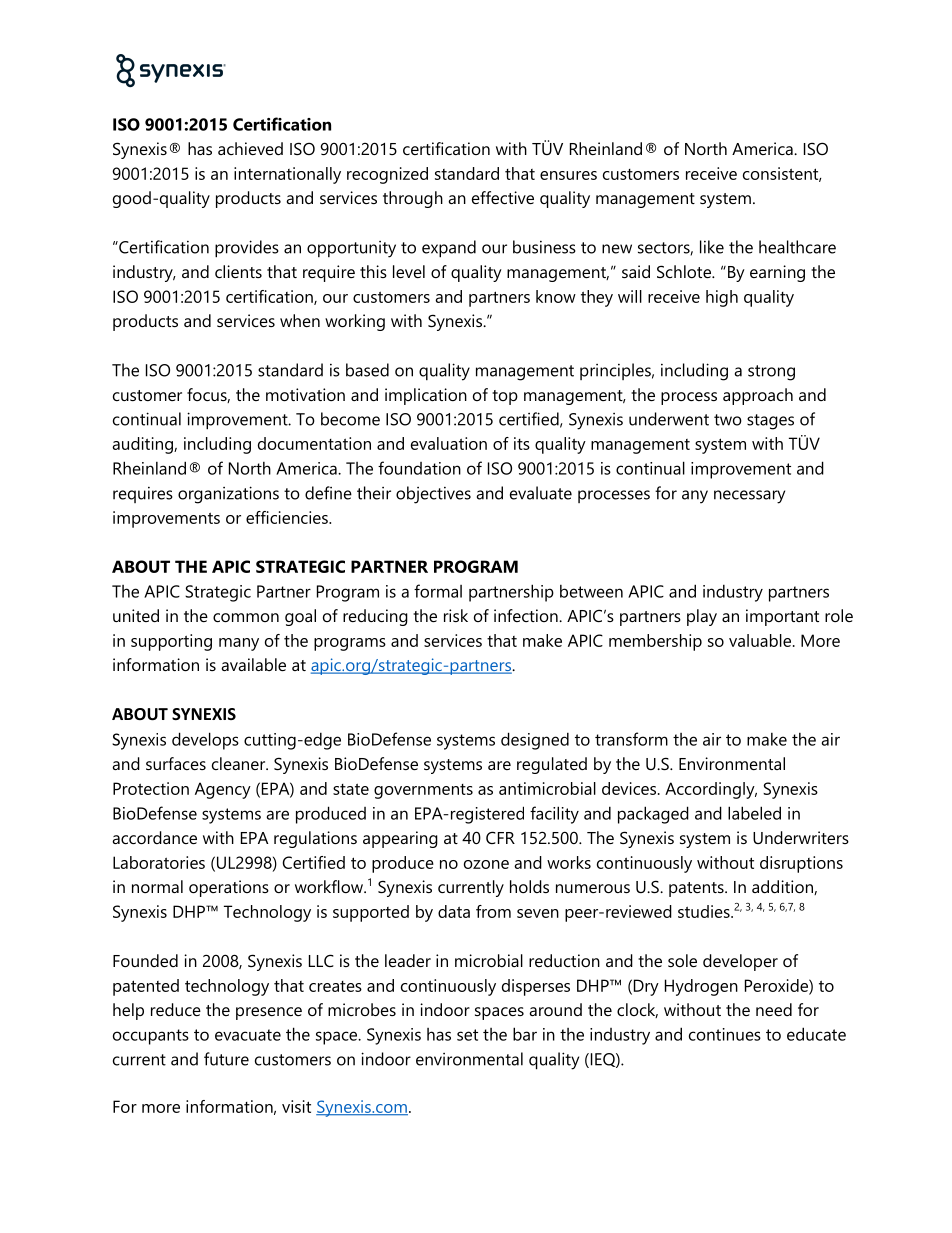  What do you see at coordinates (305, 394) in the screenshot?
I see `motivation` at bounding box center [305, 394].
